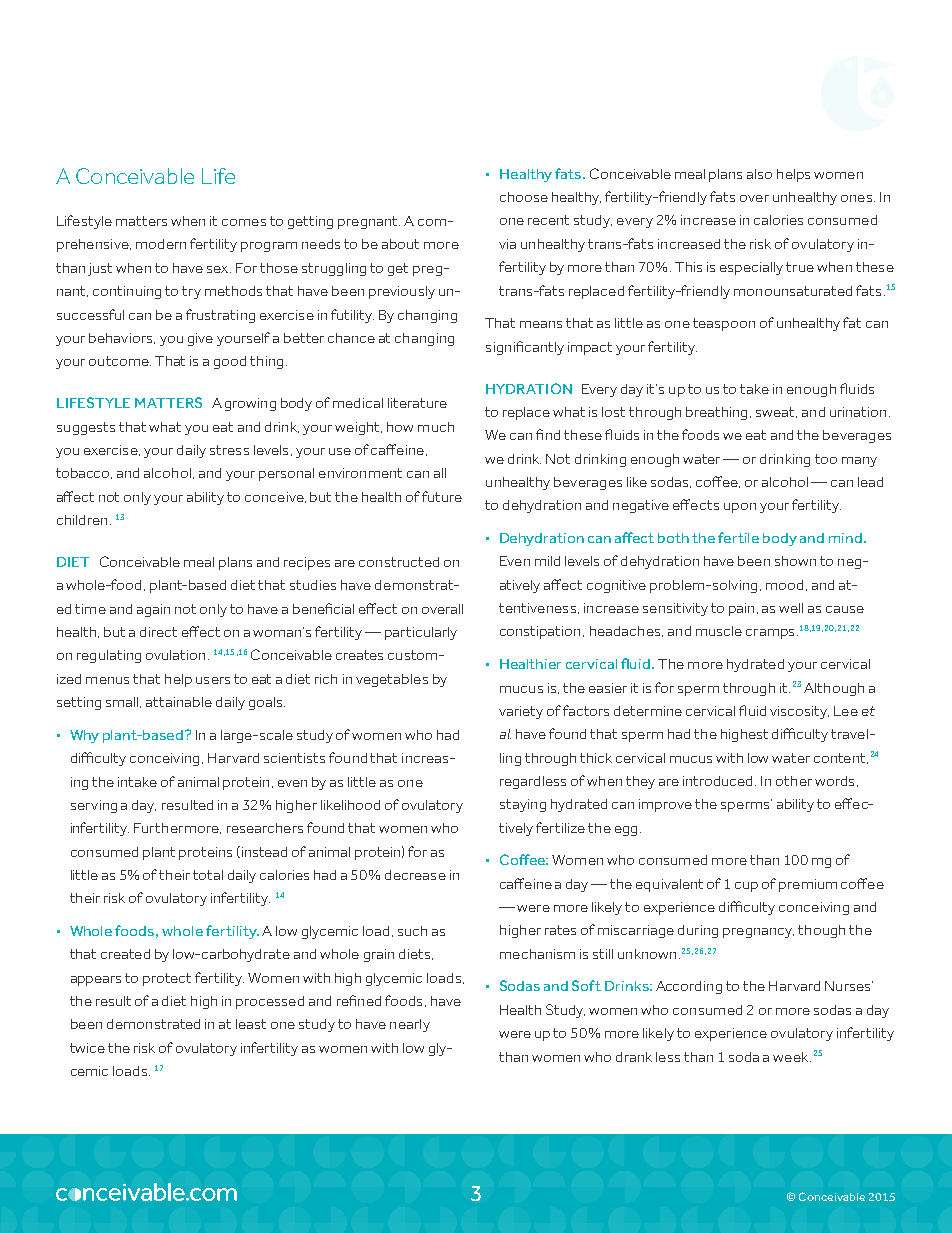  Describe the element at coordinates (524, 197) in the image. I see `choose` at that location.
